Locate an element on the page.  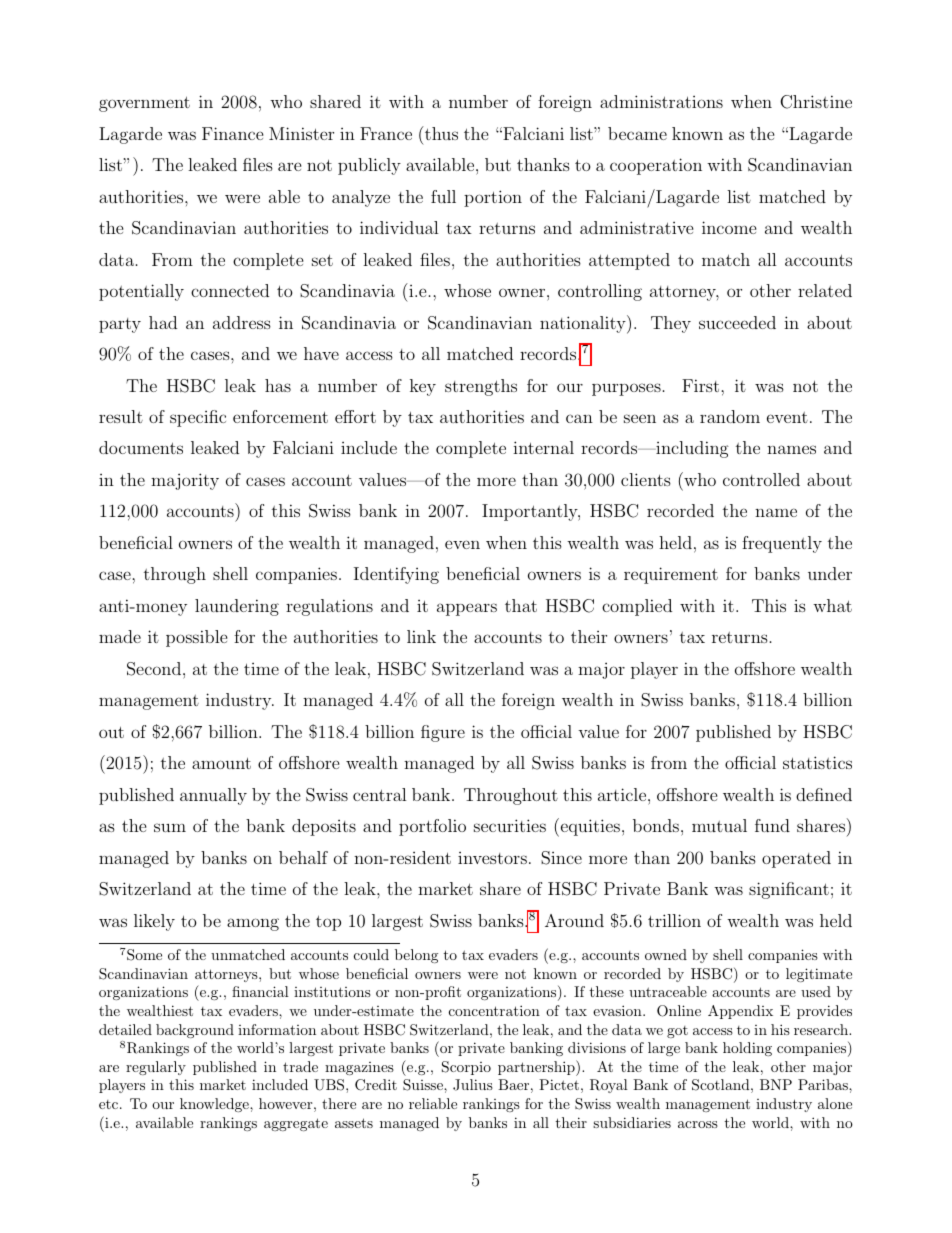
what is located at coordinates (832, 605).
